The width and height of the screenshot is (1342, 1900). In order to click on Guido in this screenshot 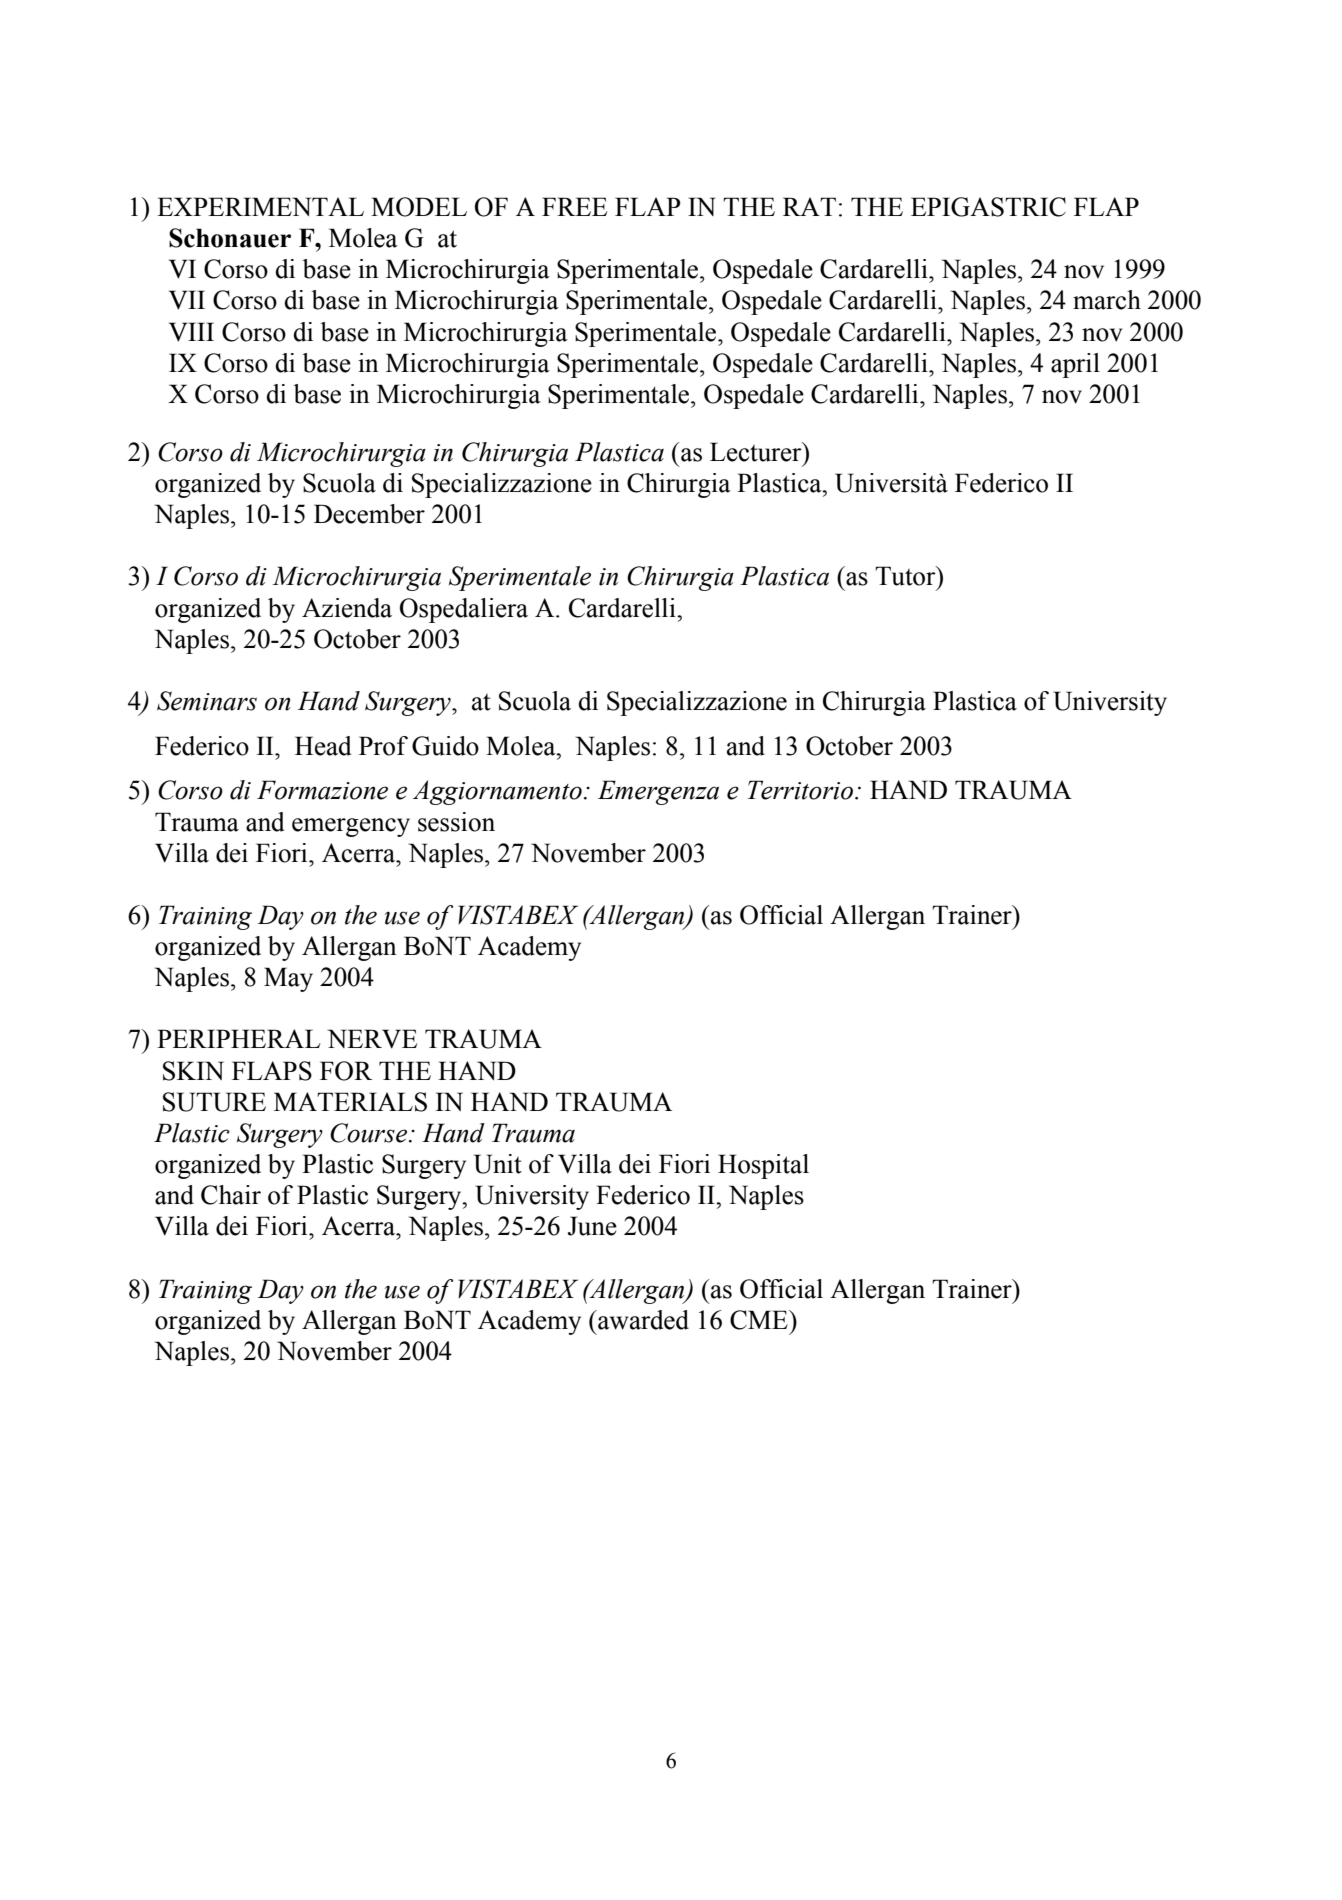, I will do `click(445, 746)`.
